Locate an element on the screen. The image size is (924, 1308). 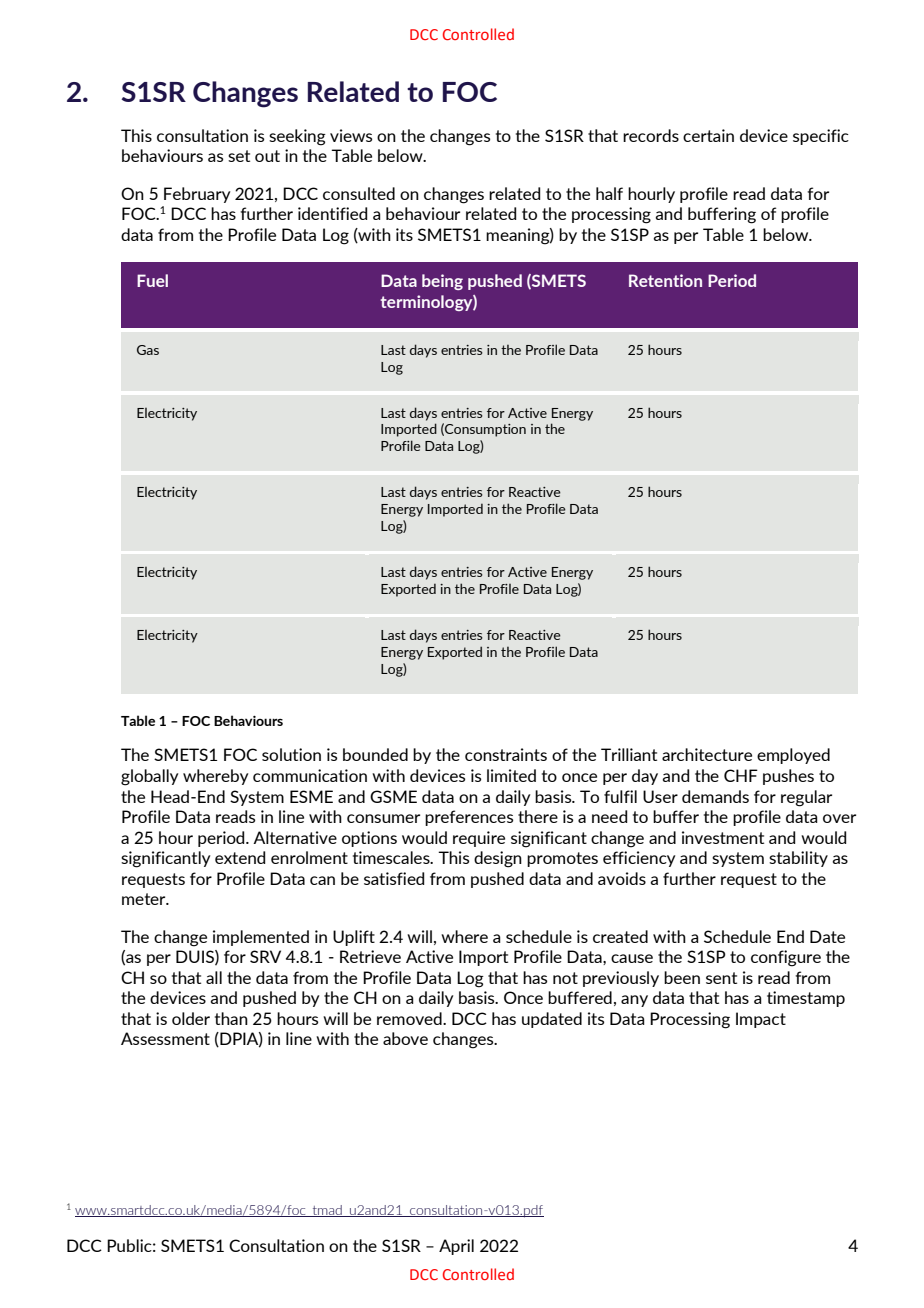
half is located at coordinates (609, 193).
